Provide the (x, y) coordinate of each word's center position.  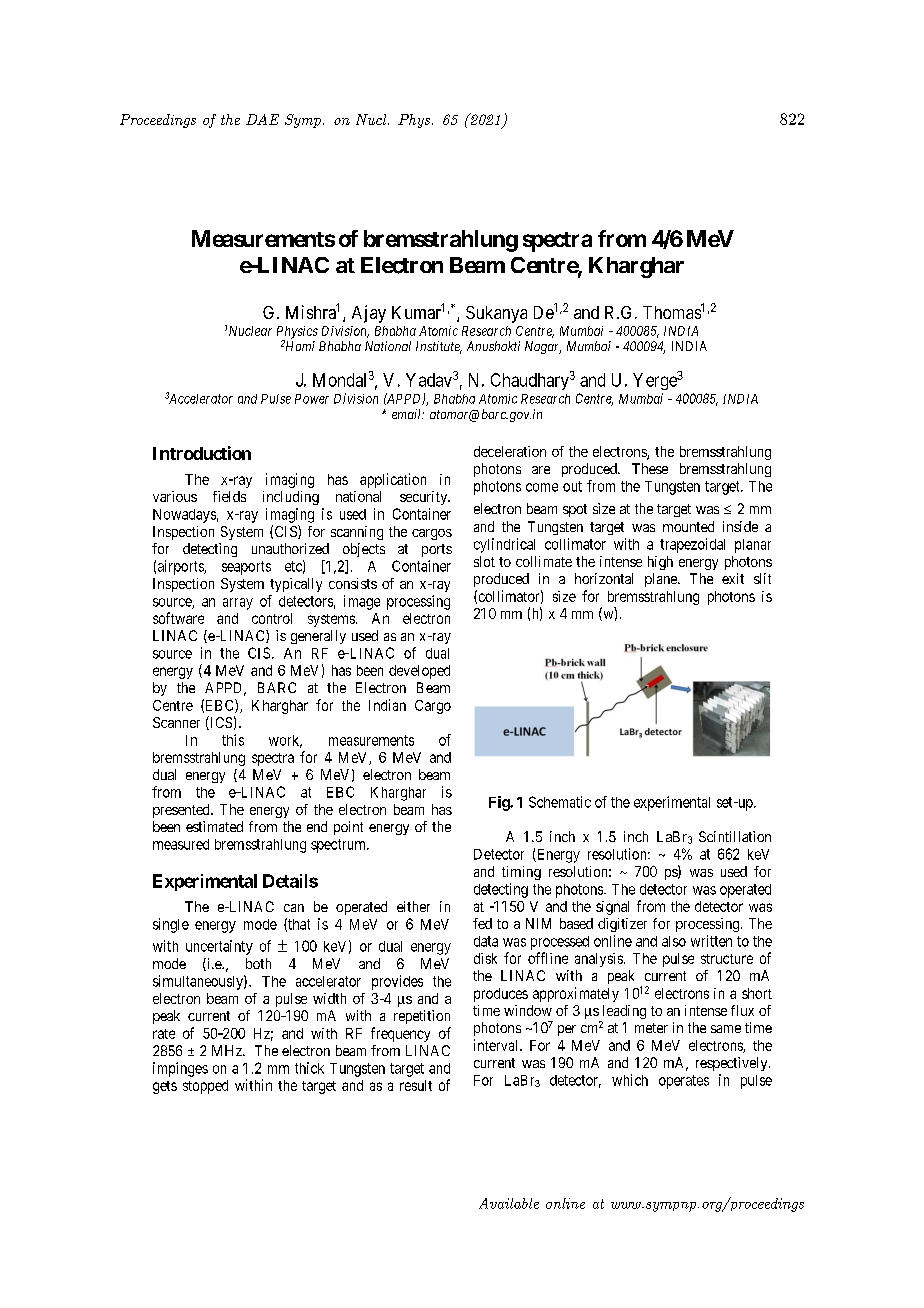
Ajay (369, 314)
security (425, 498)
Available (509, 1203)
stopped (205, 1087)
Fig (500, 803)
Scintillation (735, 836)
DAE (262, 119)
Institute (439, 347)
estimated (214, 826)
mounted (688, 526)
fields (229, 496)
